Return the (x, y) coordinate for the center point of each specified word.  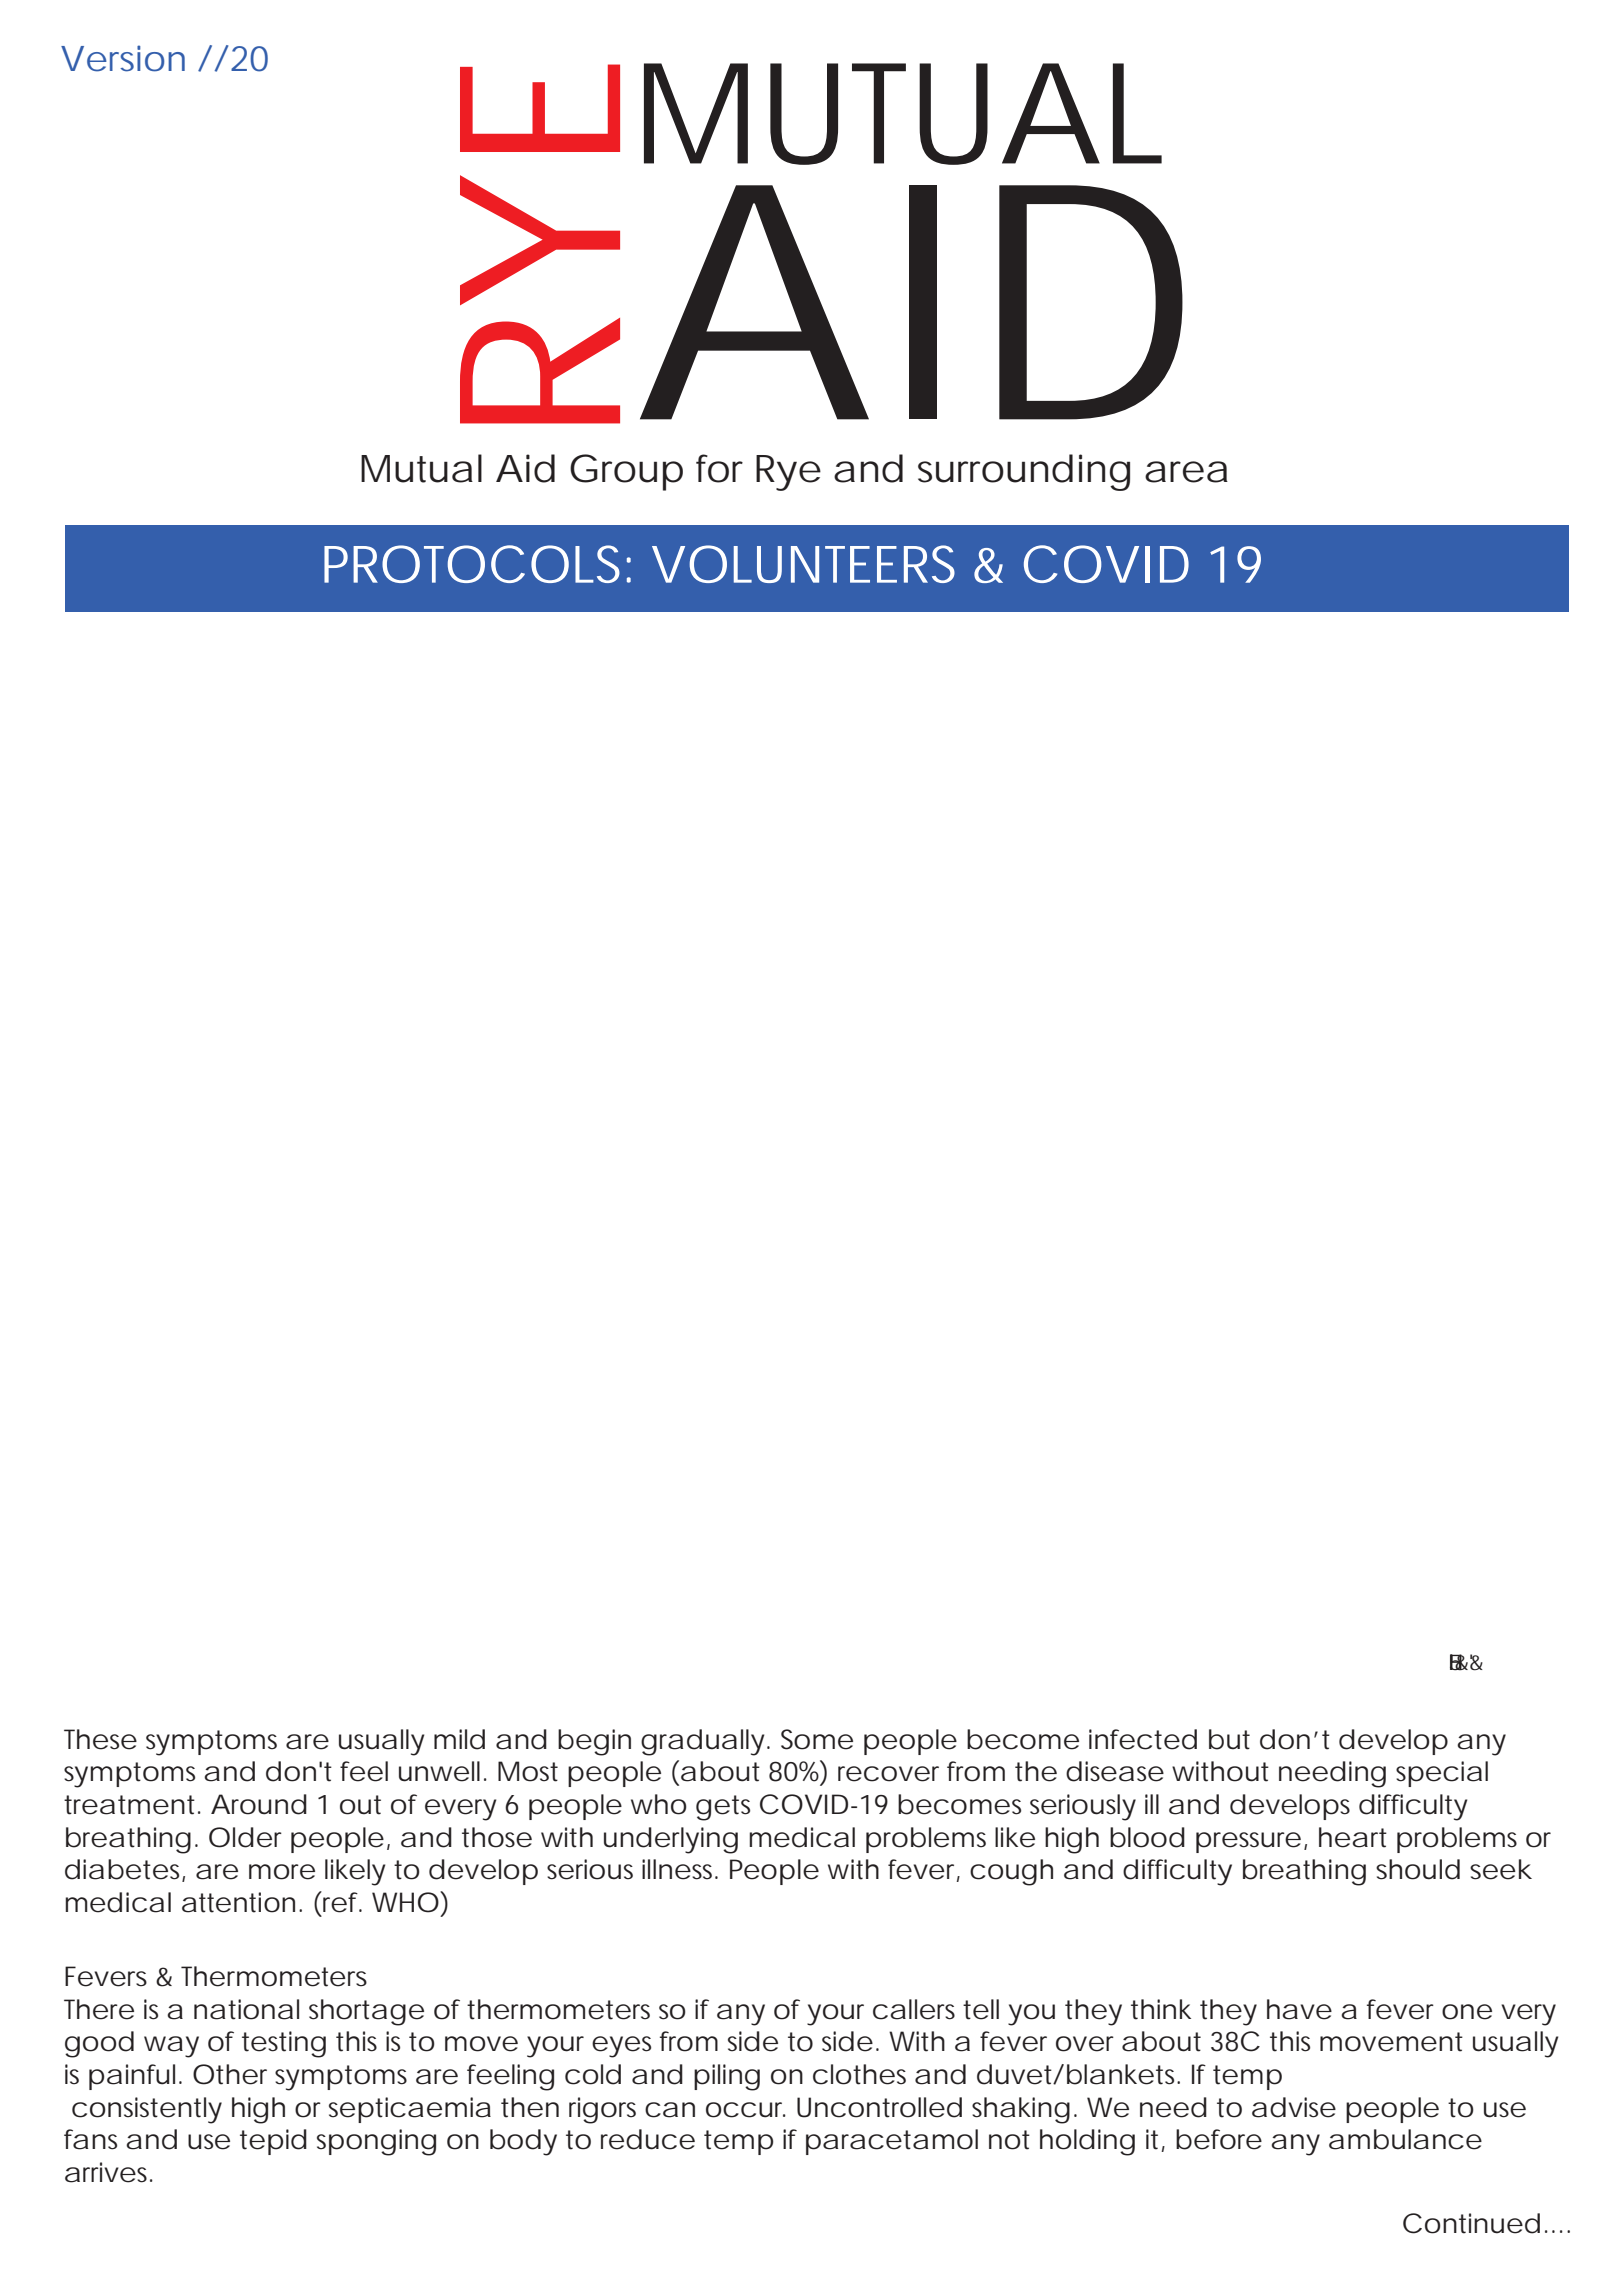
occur (746, 2110)
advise (1294, 2107)
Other (230, 2074)
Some (817, 1739)
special (1442, 1774)
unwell (439, 1771)
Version (123, 58)
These (100, 1739)
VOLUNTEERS (803, 564)
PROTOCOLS (472, 564)
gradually (702, 1742)
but (1229, 1739)
